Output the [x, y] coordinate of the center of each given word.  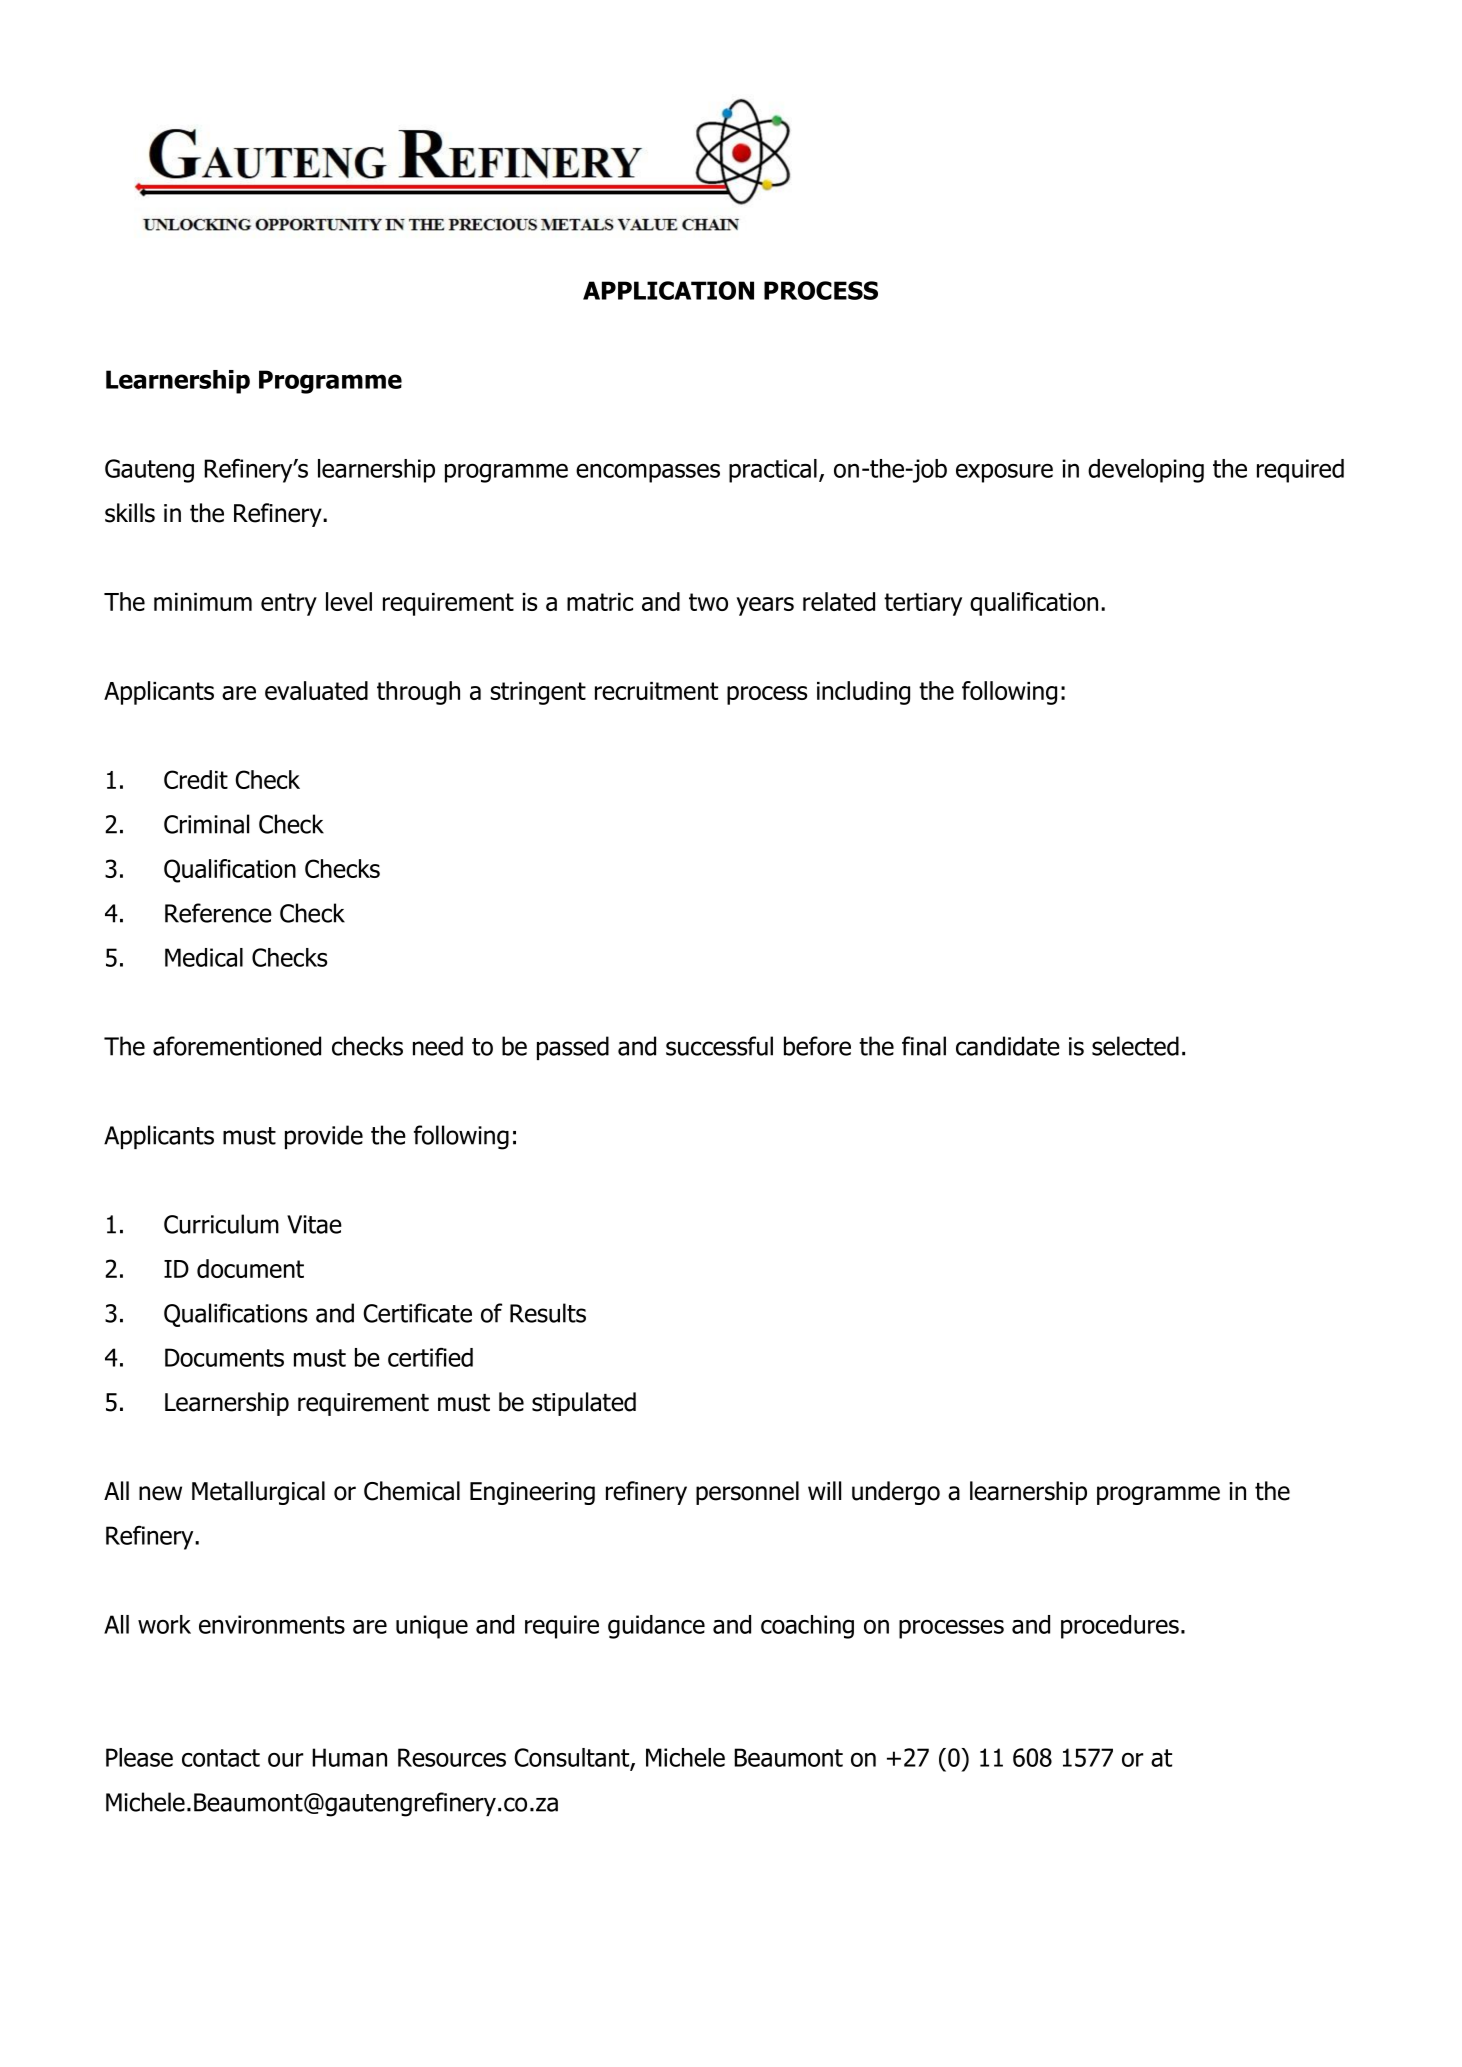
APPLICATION [668, 290]
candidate [1008, 1046]
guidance [656, 1627]
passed [573, 1048]
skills [130, 513]
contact [221, 1758]
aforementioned [237, 1046]
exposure [1004, 473]
